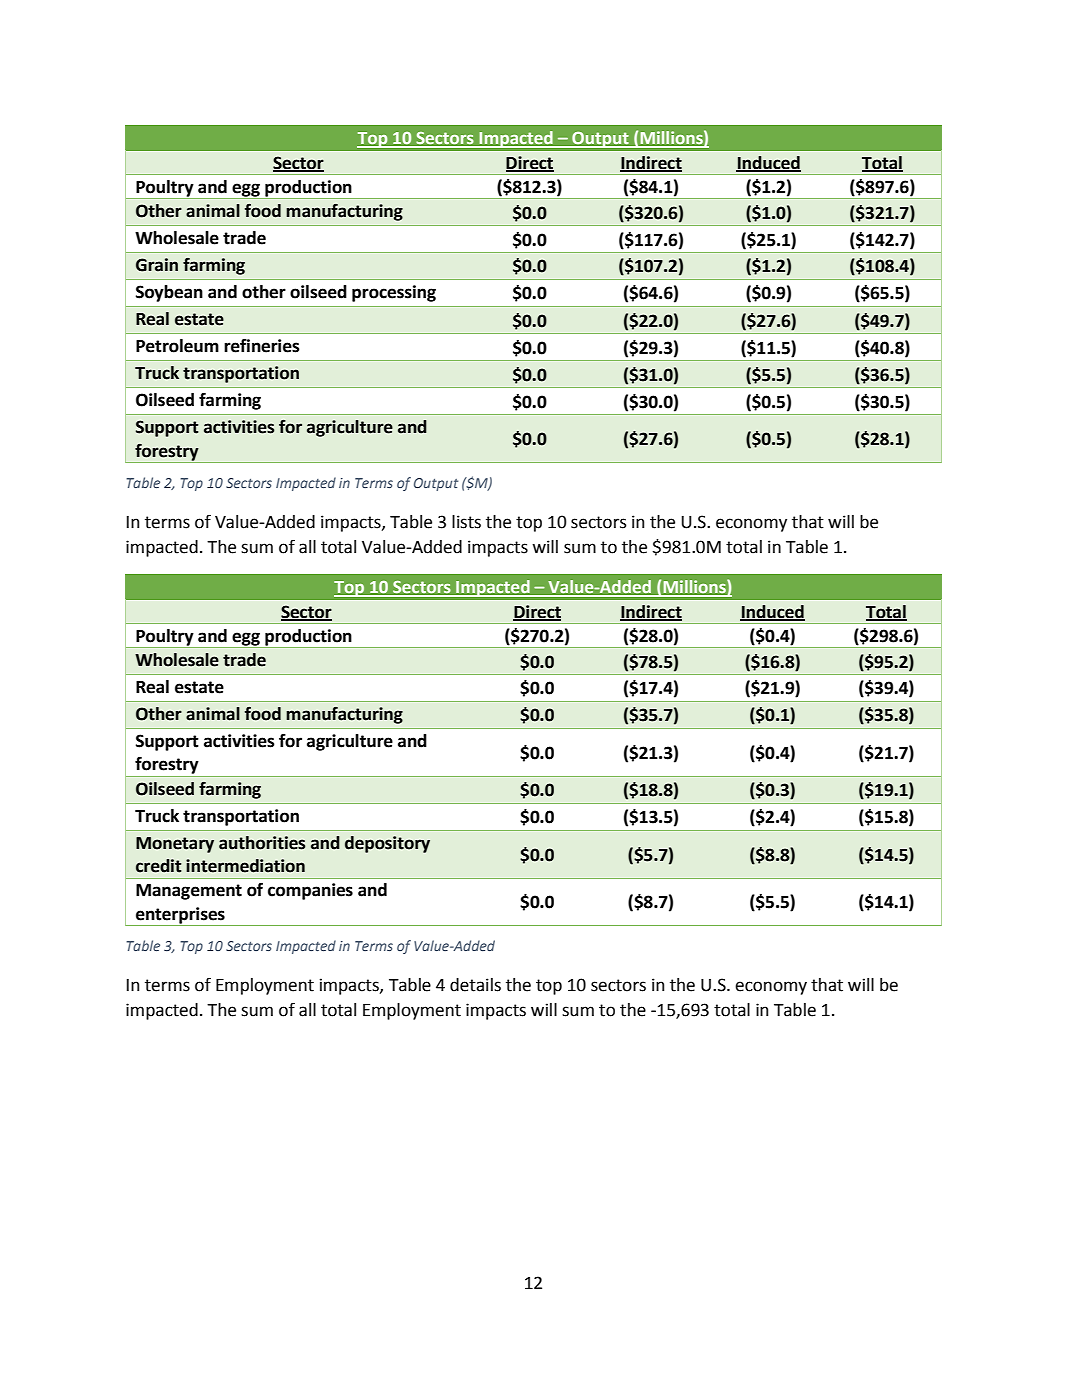 Image resolution: width=1067 pixels, height=1380 pixels. Describe the element at coordinates (475, 985) in the screenshot. I see `details` at that location.
